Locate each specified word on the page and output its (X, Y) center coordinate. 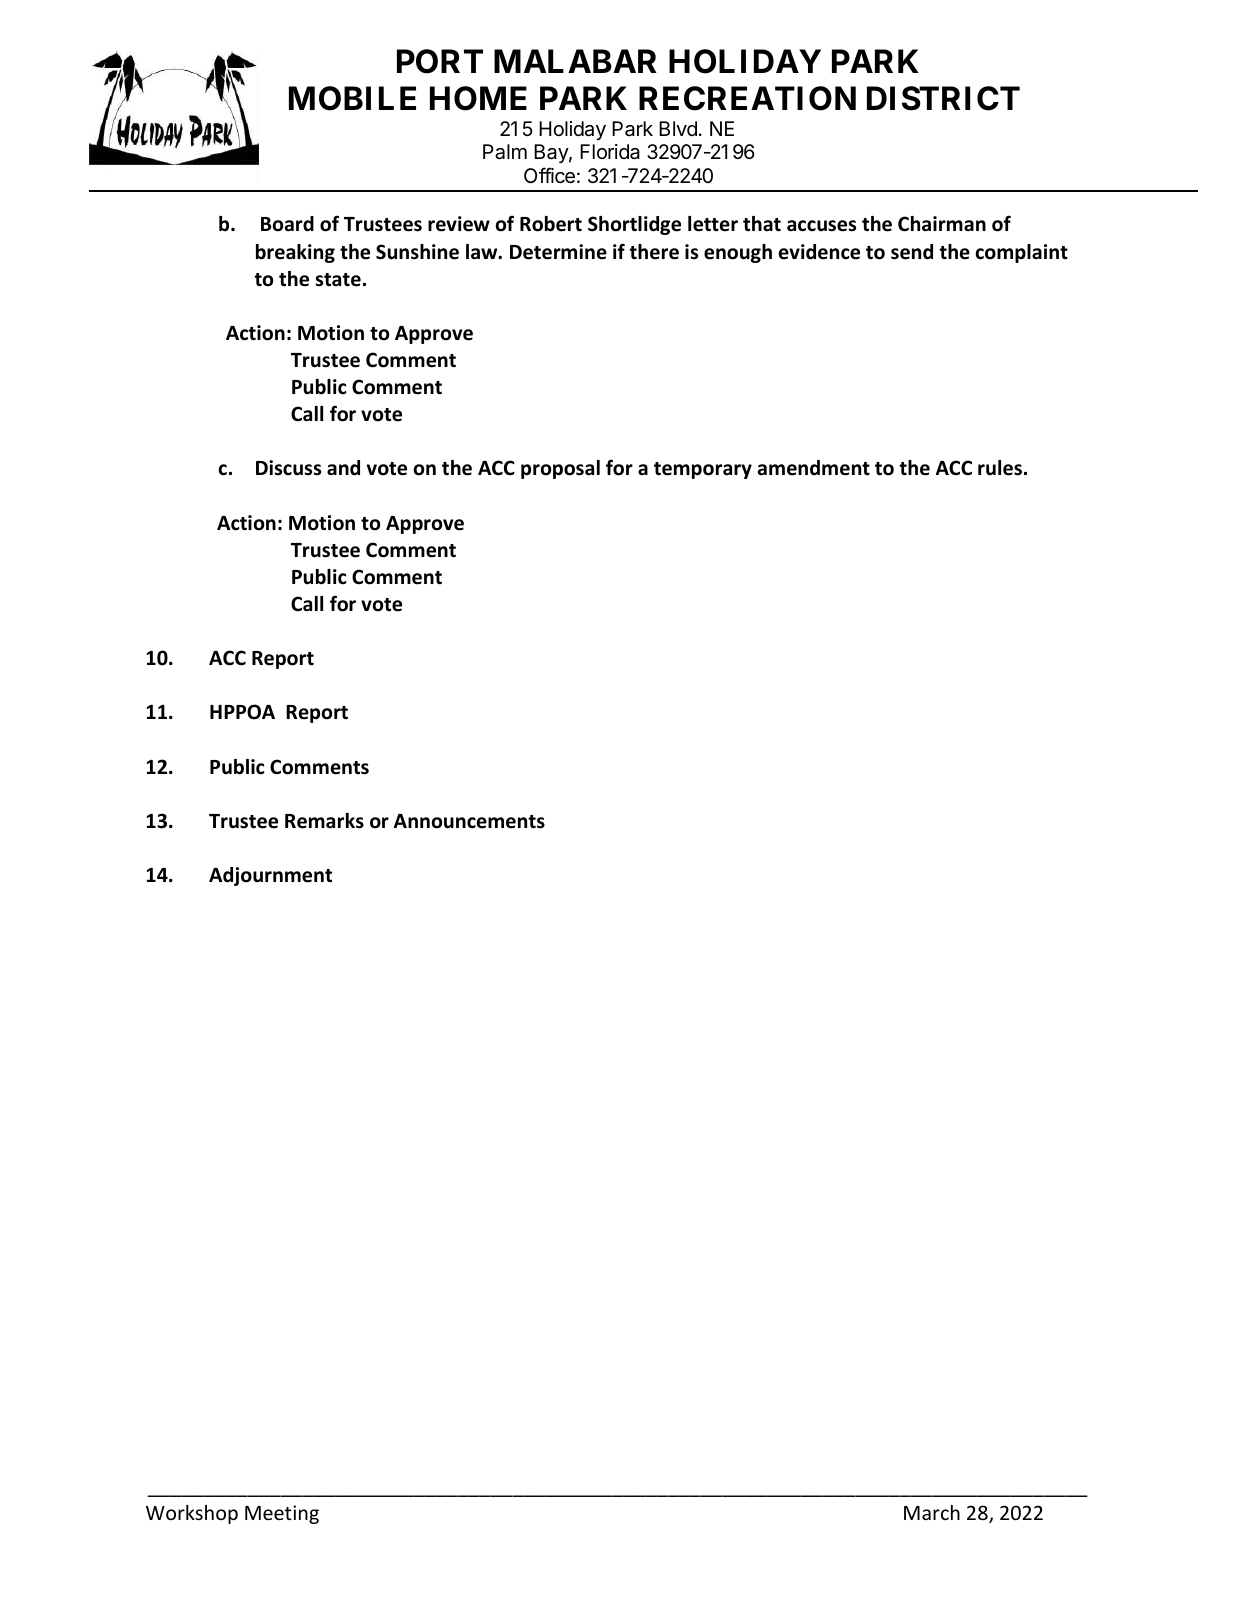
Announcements (469, 821)
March (932, 1512)
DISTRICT (943, 98)
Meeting (282, 1514)
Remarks (324, 821)
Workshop (192, 1514)
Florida (610, 152)
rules (1000, 468)
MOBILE (352, 98)
